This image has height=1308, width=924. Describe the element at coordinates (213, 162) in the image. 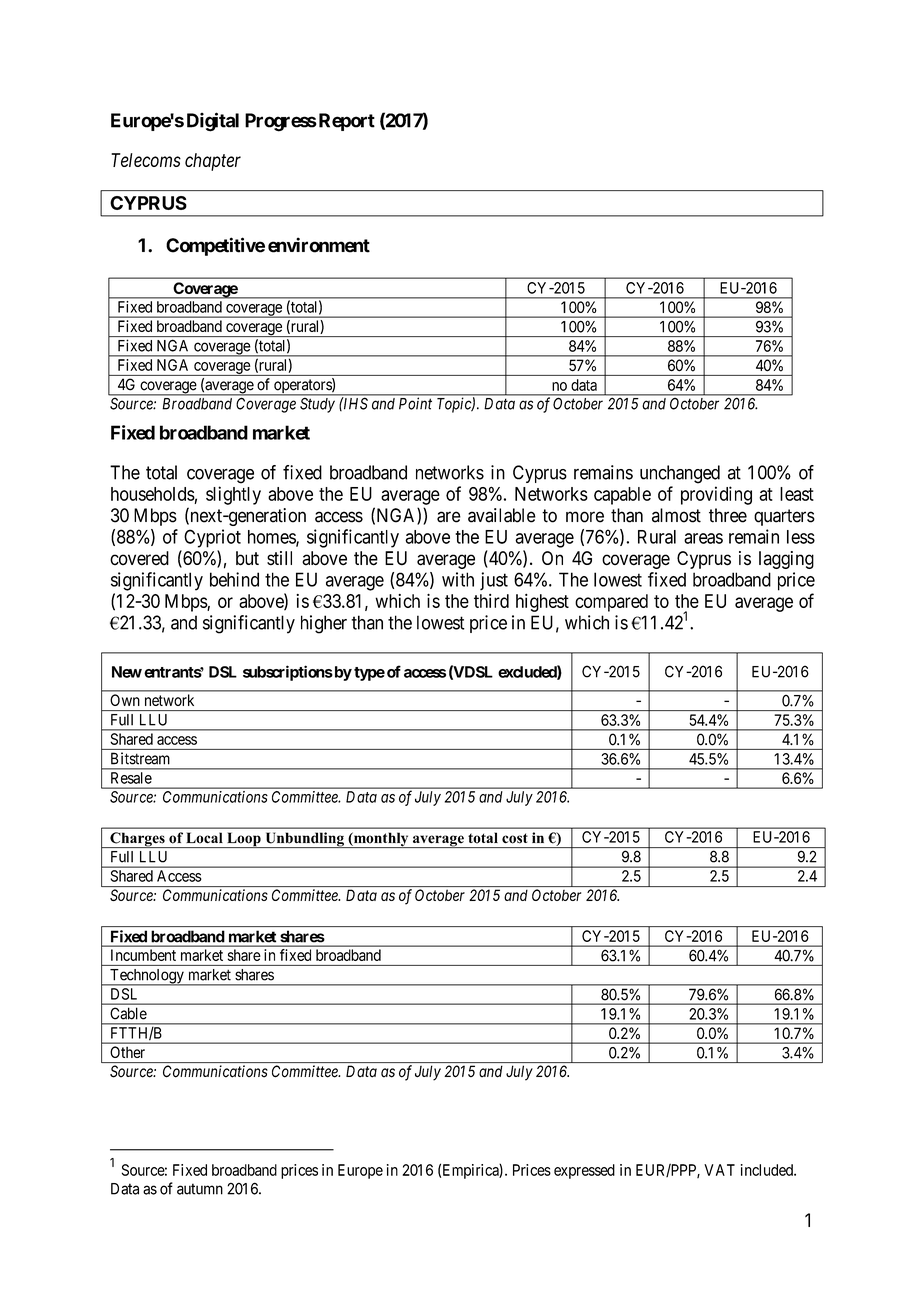

I see `chapter` at that location.
